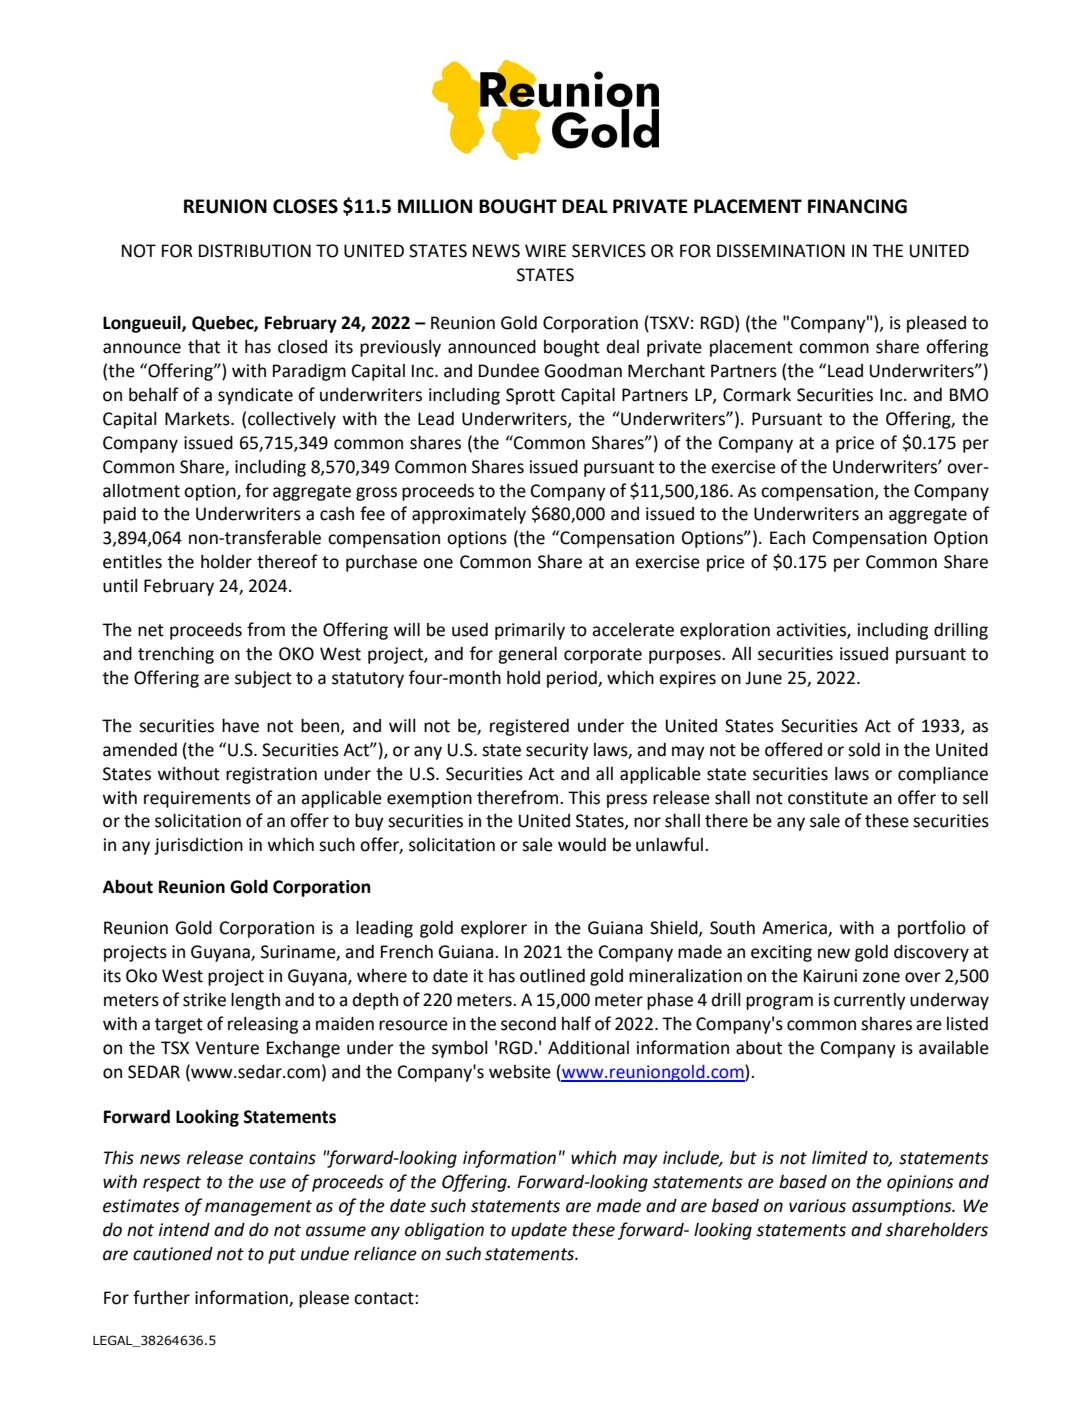 The width and height of the image is (1091, 1412). I want to click on have, so click(240, 725).
